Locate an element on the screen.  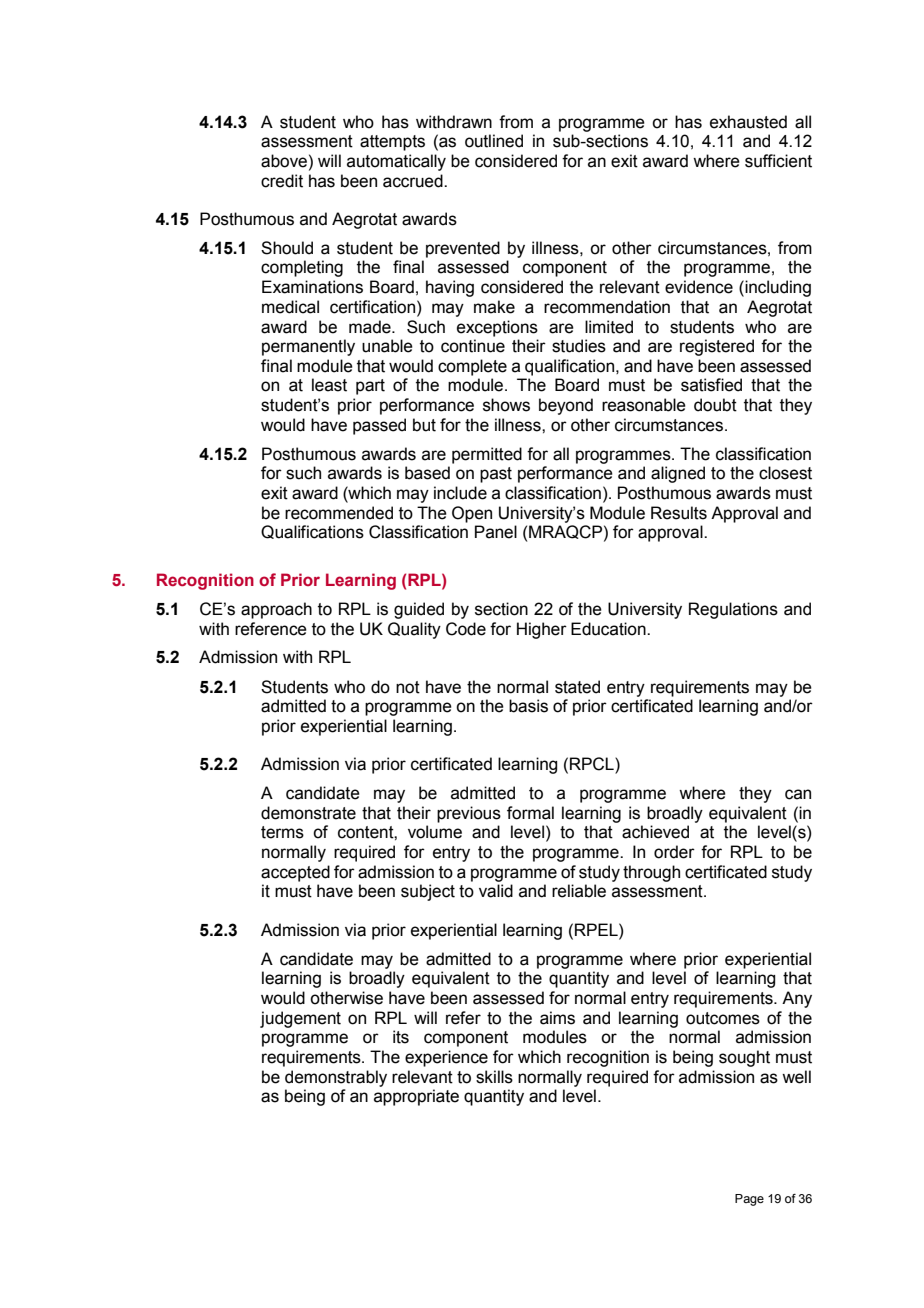
demonstrate is located at coordinates (308, 813).
